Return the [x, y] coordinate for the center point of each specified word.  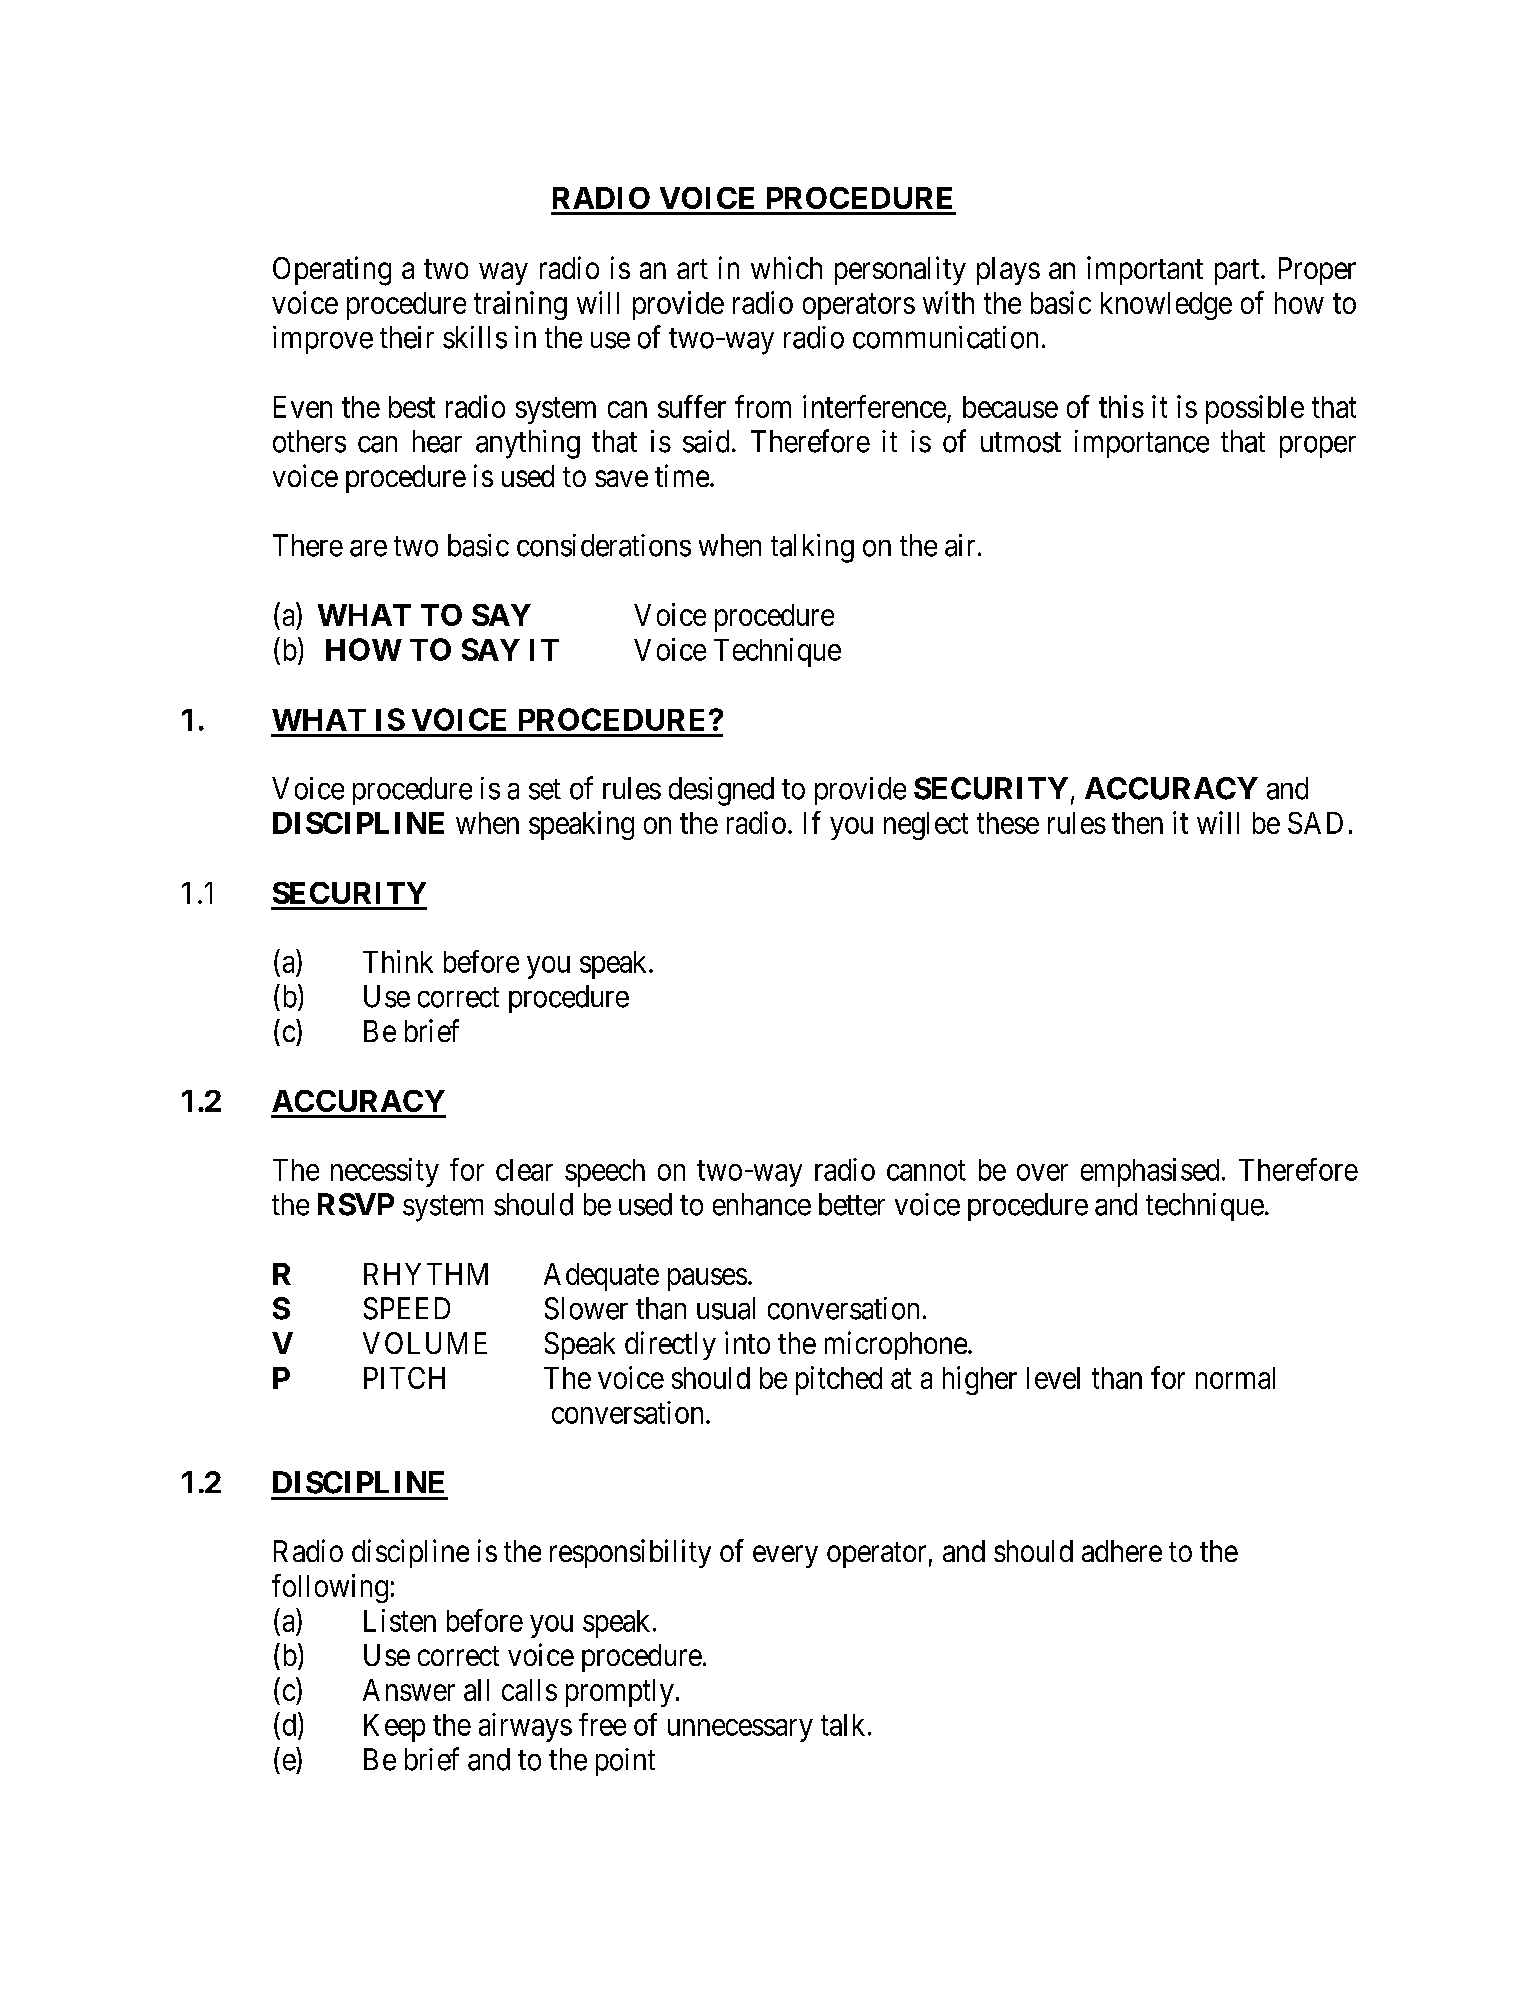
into [747, 1342]
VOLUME [425, 1343]
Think [398, 961]
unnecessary [740, 1730]
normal [1235, 1378]
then [1137, 823]
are [368, 548]
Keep [394, 1728]
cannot [926, 1171]
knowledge [1166, 306]
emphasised [1150, 1172]
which [786, 267]
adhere [1122, 1551]
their [407, 337]
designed [721, 791]
